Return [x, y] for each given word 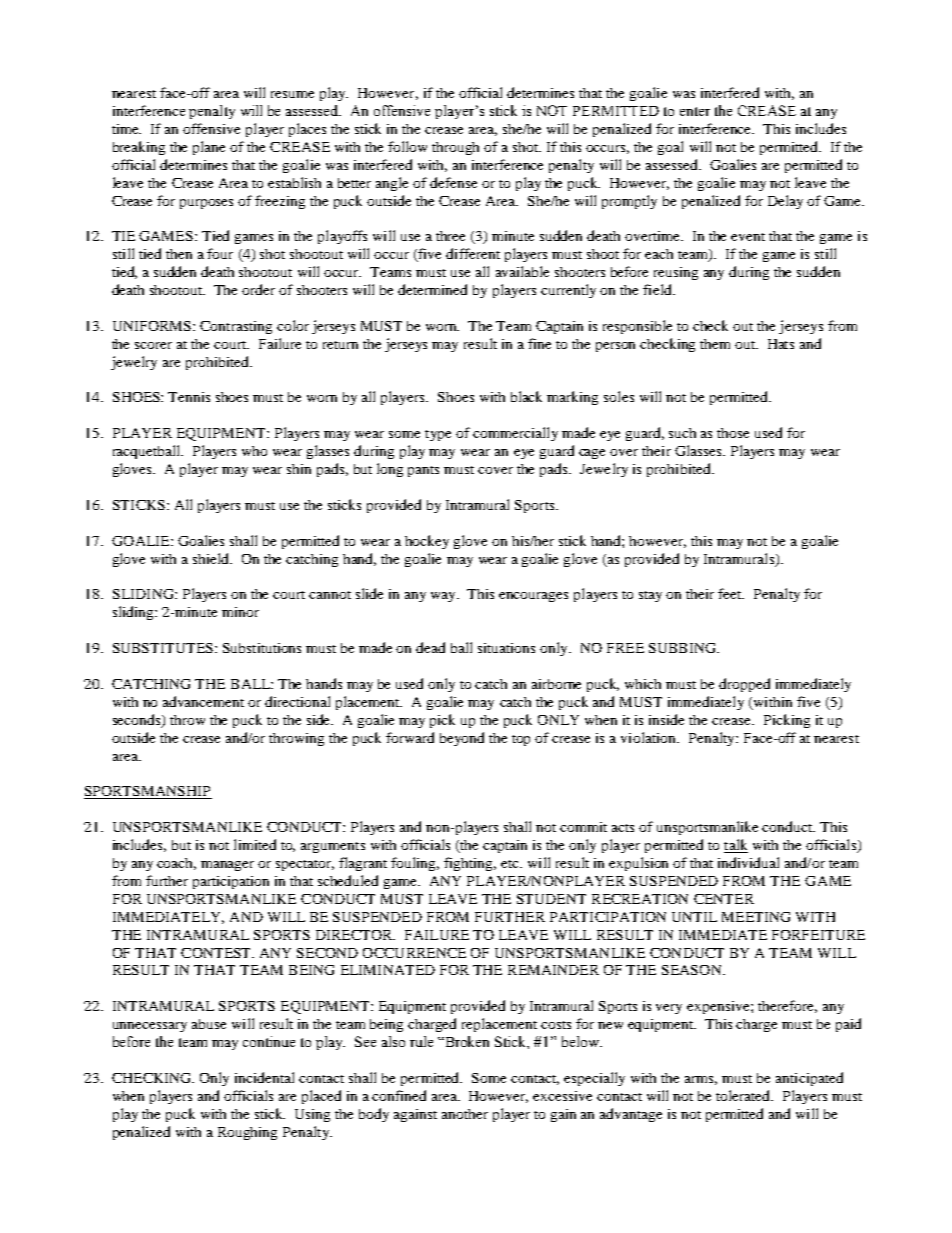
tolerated [744, 1095]
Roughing [247, 1133]
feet [731, 593]
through [455, 148]
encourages [533, 597]
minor [240, 612]
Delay [785, 202]
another [465, 1114]
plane [209, 148]
